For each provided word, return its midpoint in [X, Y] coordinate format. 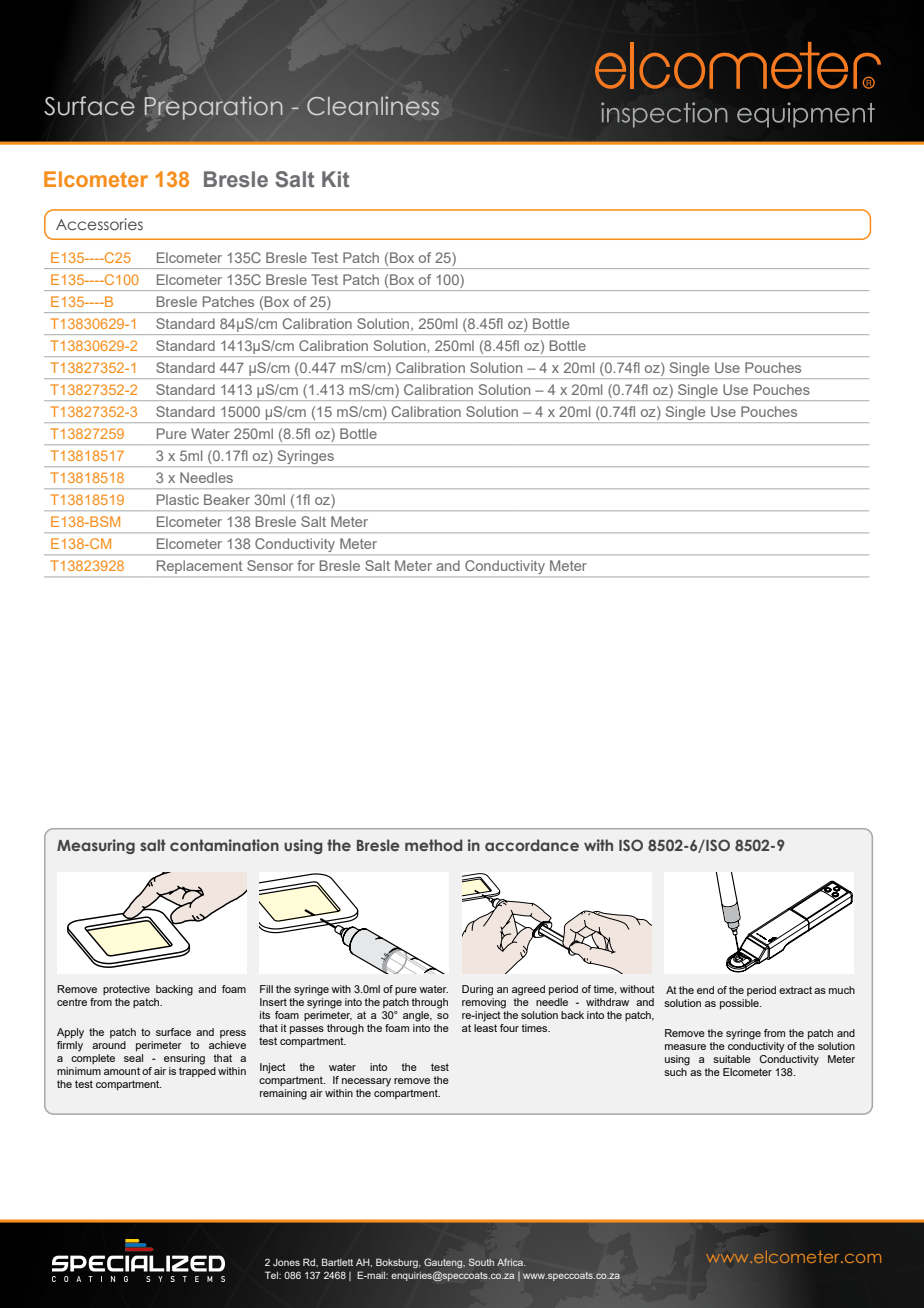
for [306, 565]
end [705, 990]
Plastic [178, 499]
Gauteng [444, 1263]
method [434, 845]
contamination [224, 845]
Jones [286, 1262]
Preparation [214, 108]
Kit [335, 179]
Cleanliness [373, 106]
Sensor [270, 565]
